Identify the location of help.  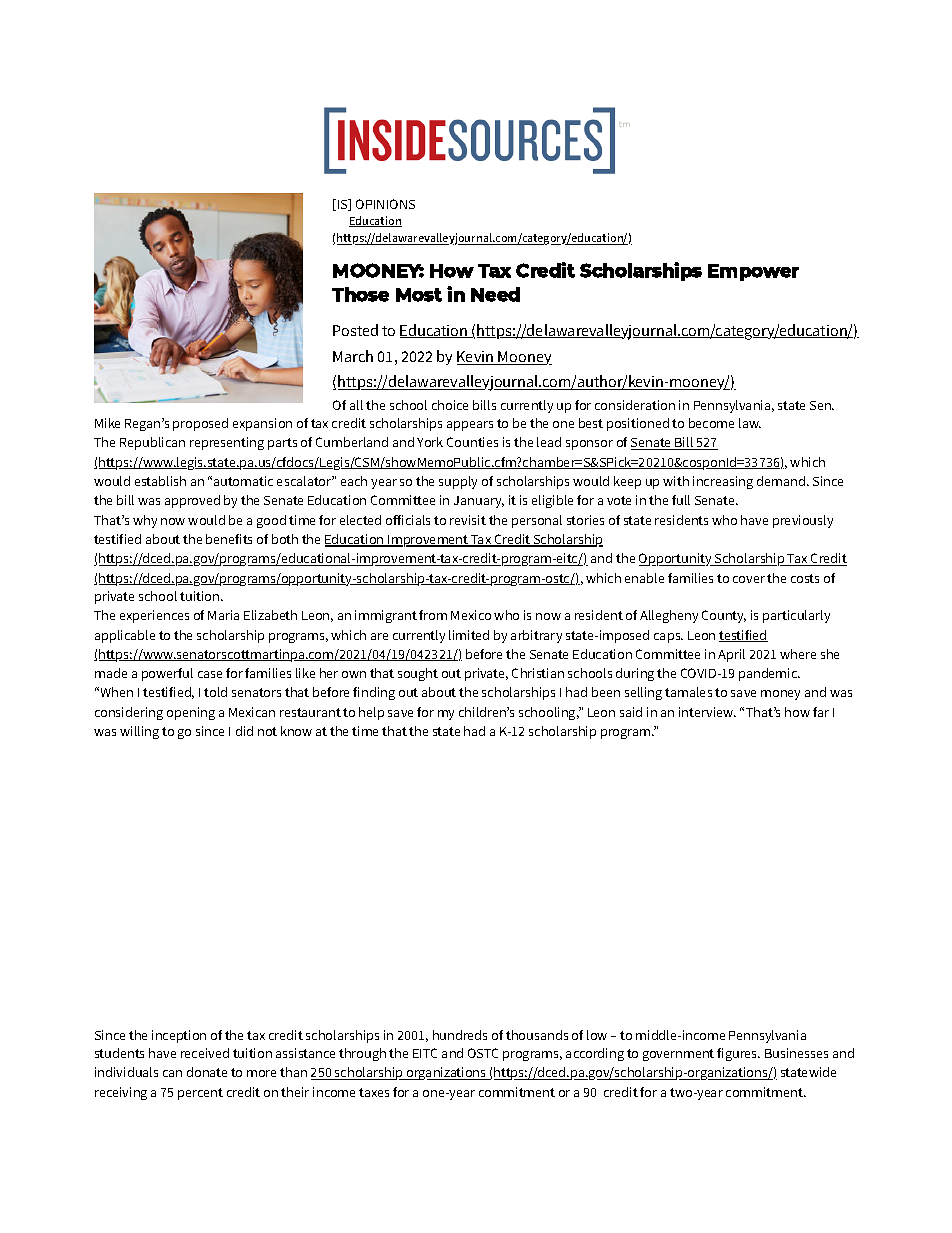
(371, 713).
